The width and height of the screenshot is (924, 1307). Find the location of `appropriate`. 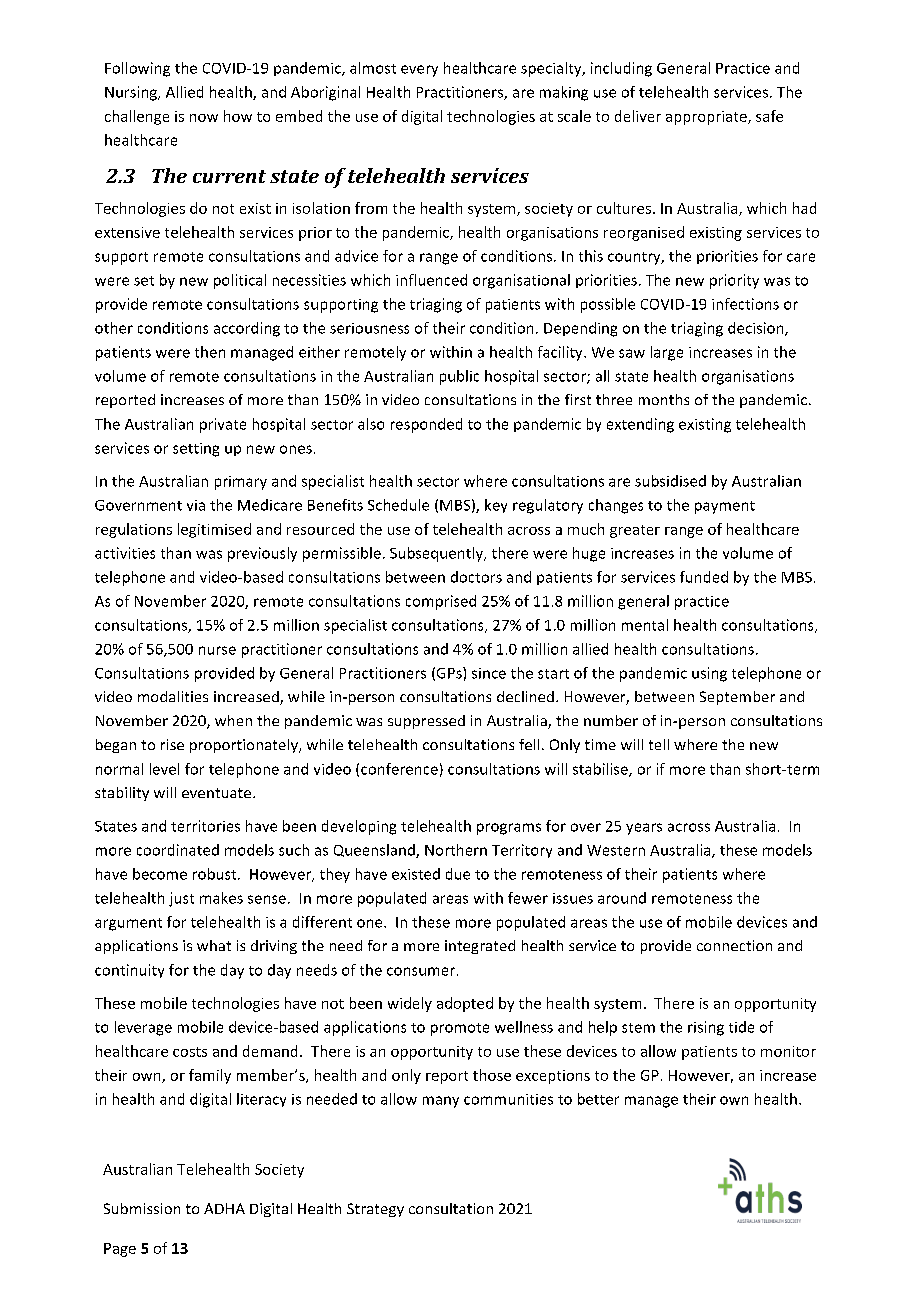

appropriate is located at coordinates (707, 118).
